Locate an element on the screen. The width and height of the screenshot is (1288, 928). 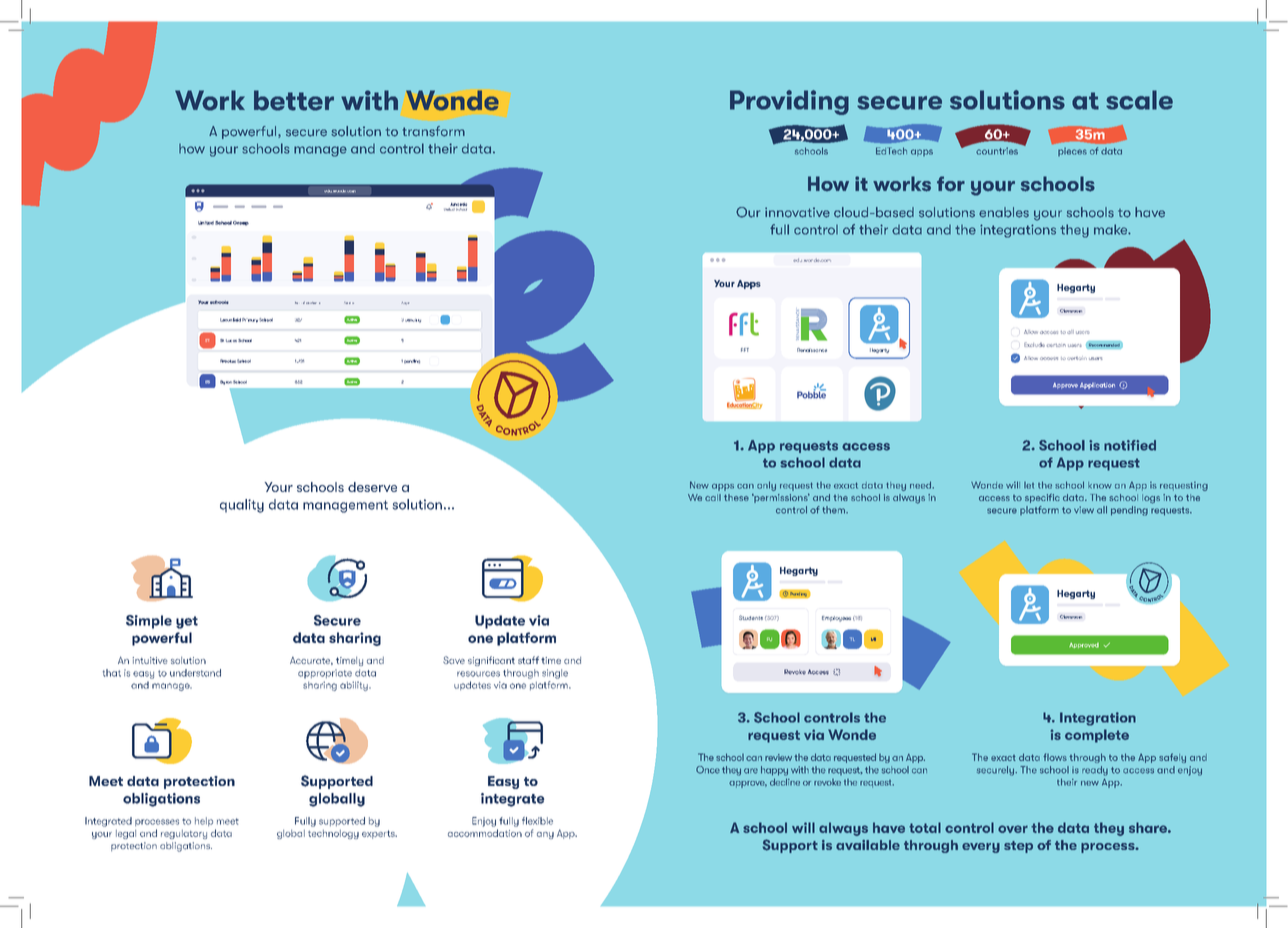
understand is located at coordinates (195, 673).
